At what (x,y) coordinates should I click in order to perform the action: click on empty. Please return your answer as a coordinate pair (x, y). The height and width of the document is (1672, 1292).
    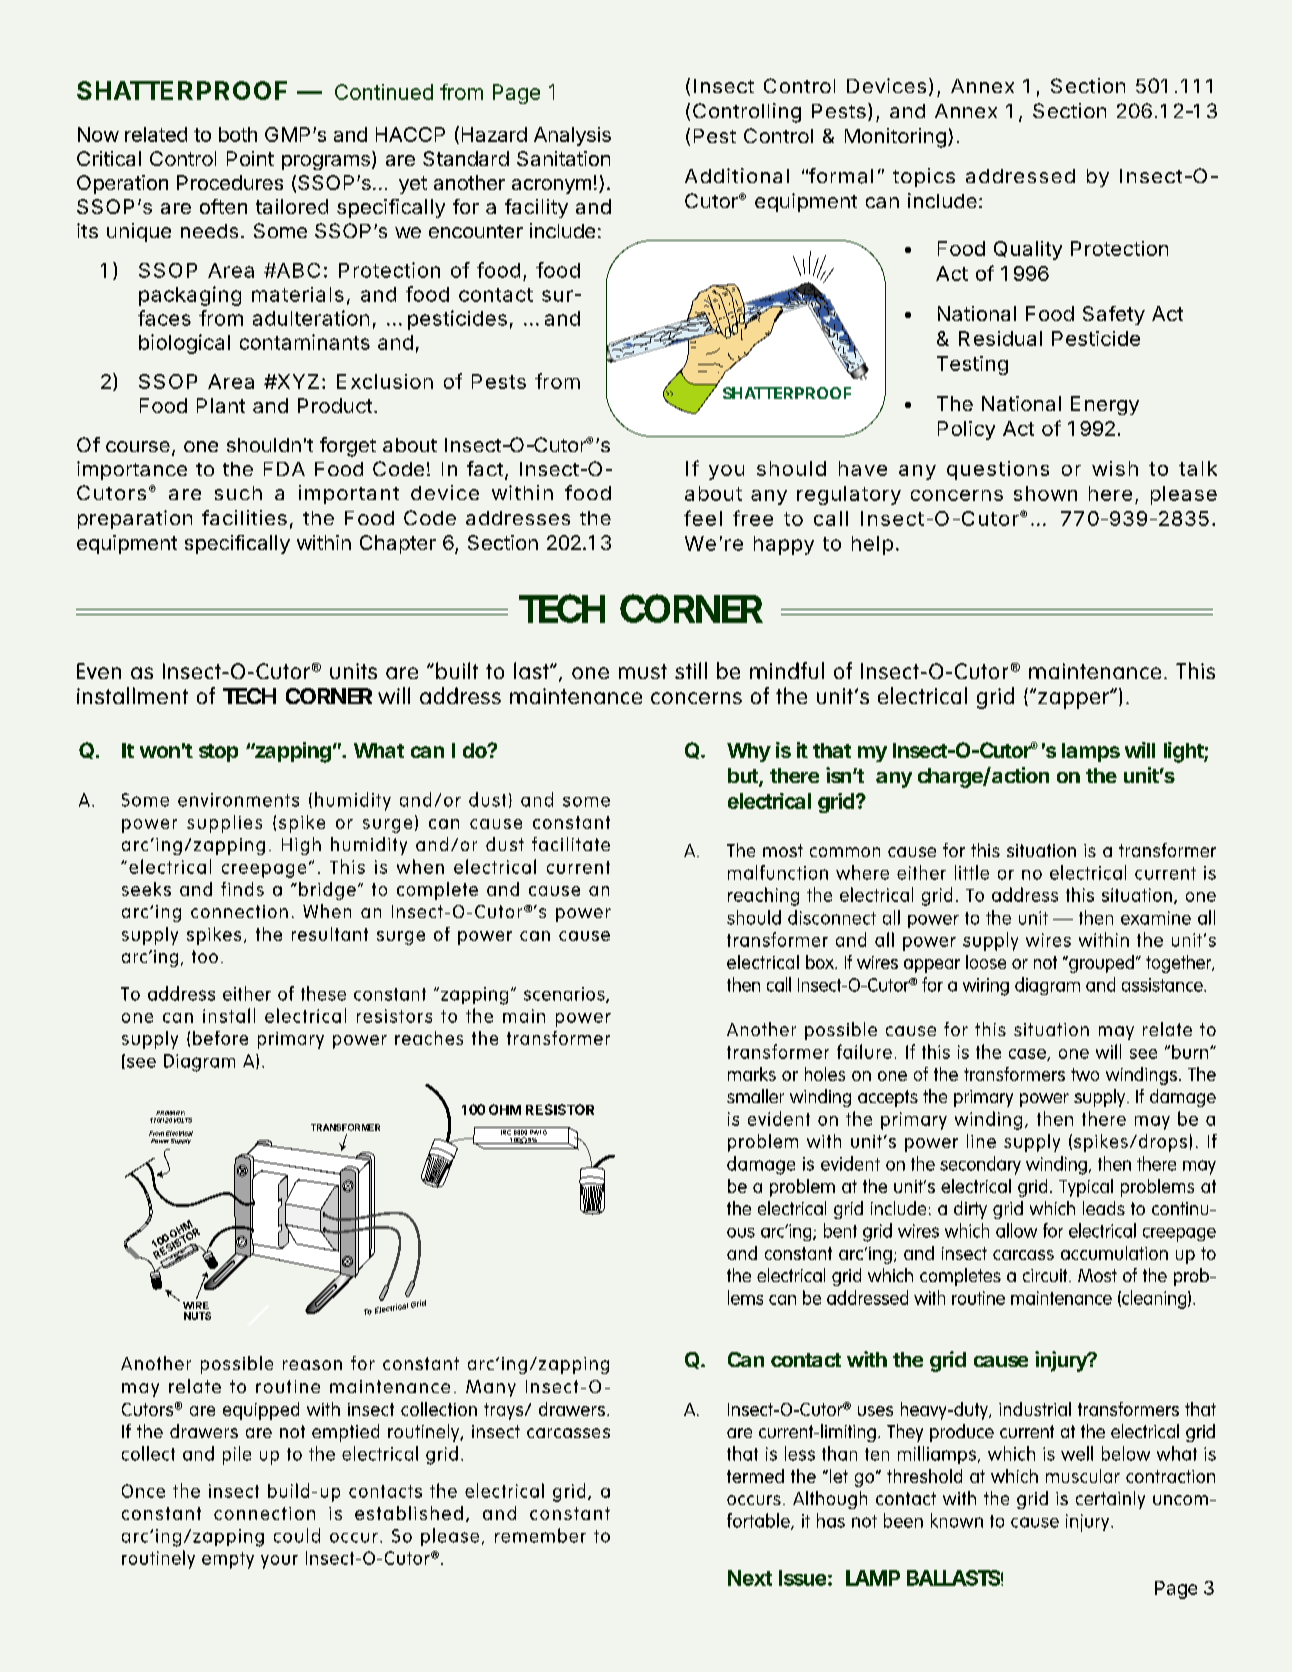
    Looking at the image, I should click on (228, 1560).
